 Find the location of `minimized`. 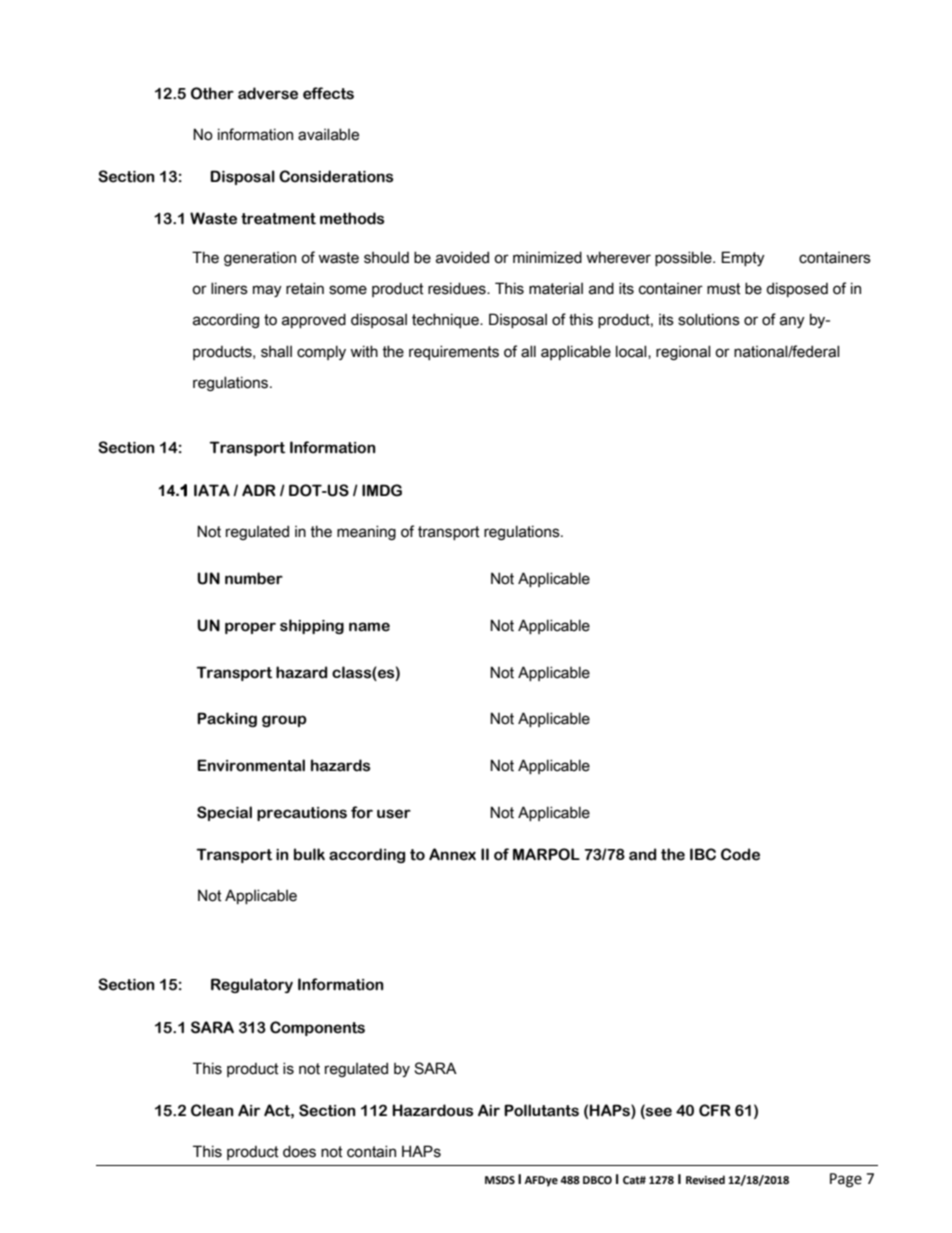

minimized is located at coordinates (547, 257).
